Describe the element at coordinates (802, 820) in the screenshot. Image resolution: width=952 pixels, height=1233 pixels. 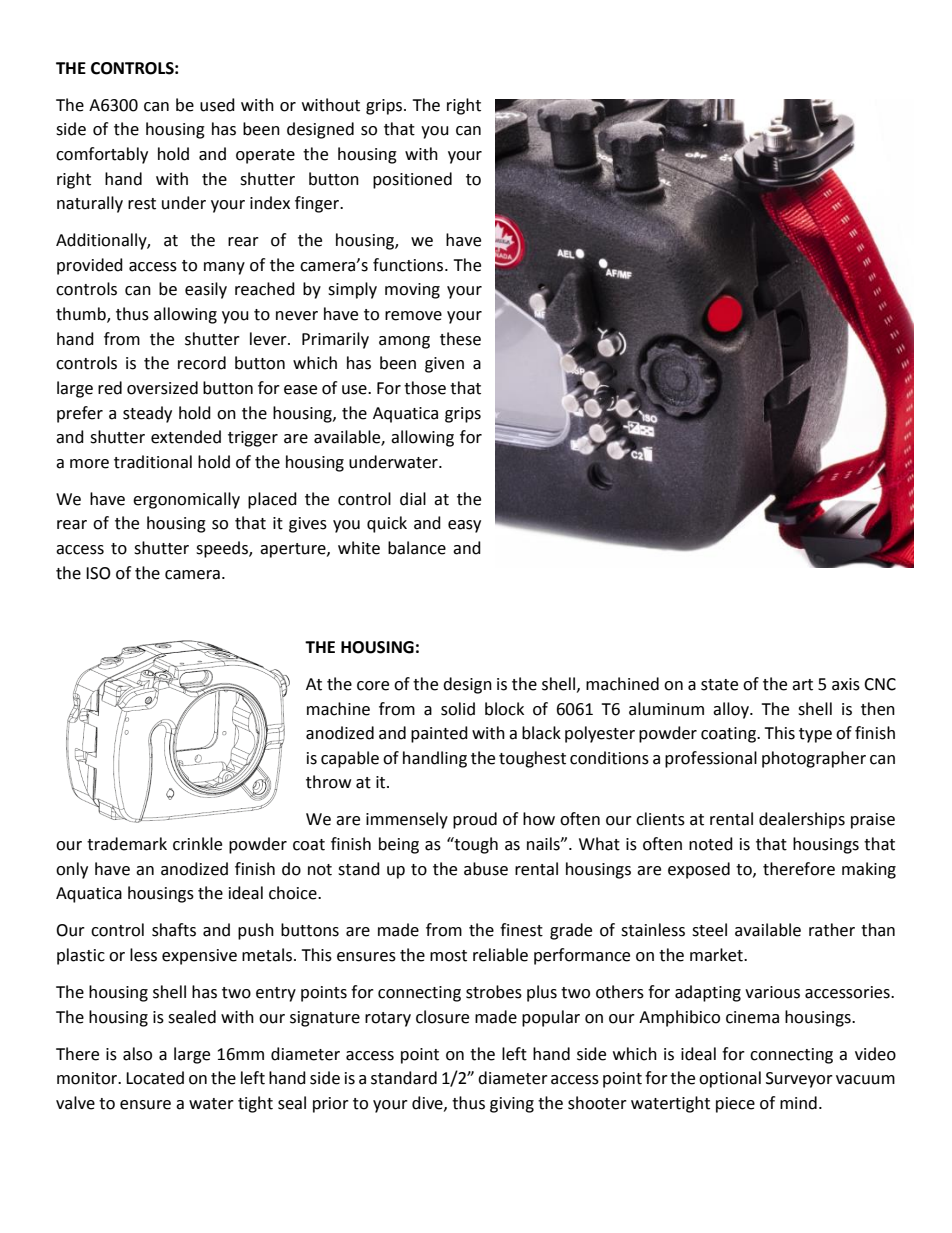
I see `dealerships` at that location.
